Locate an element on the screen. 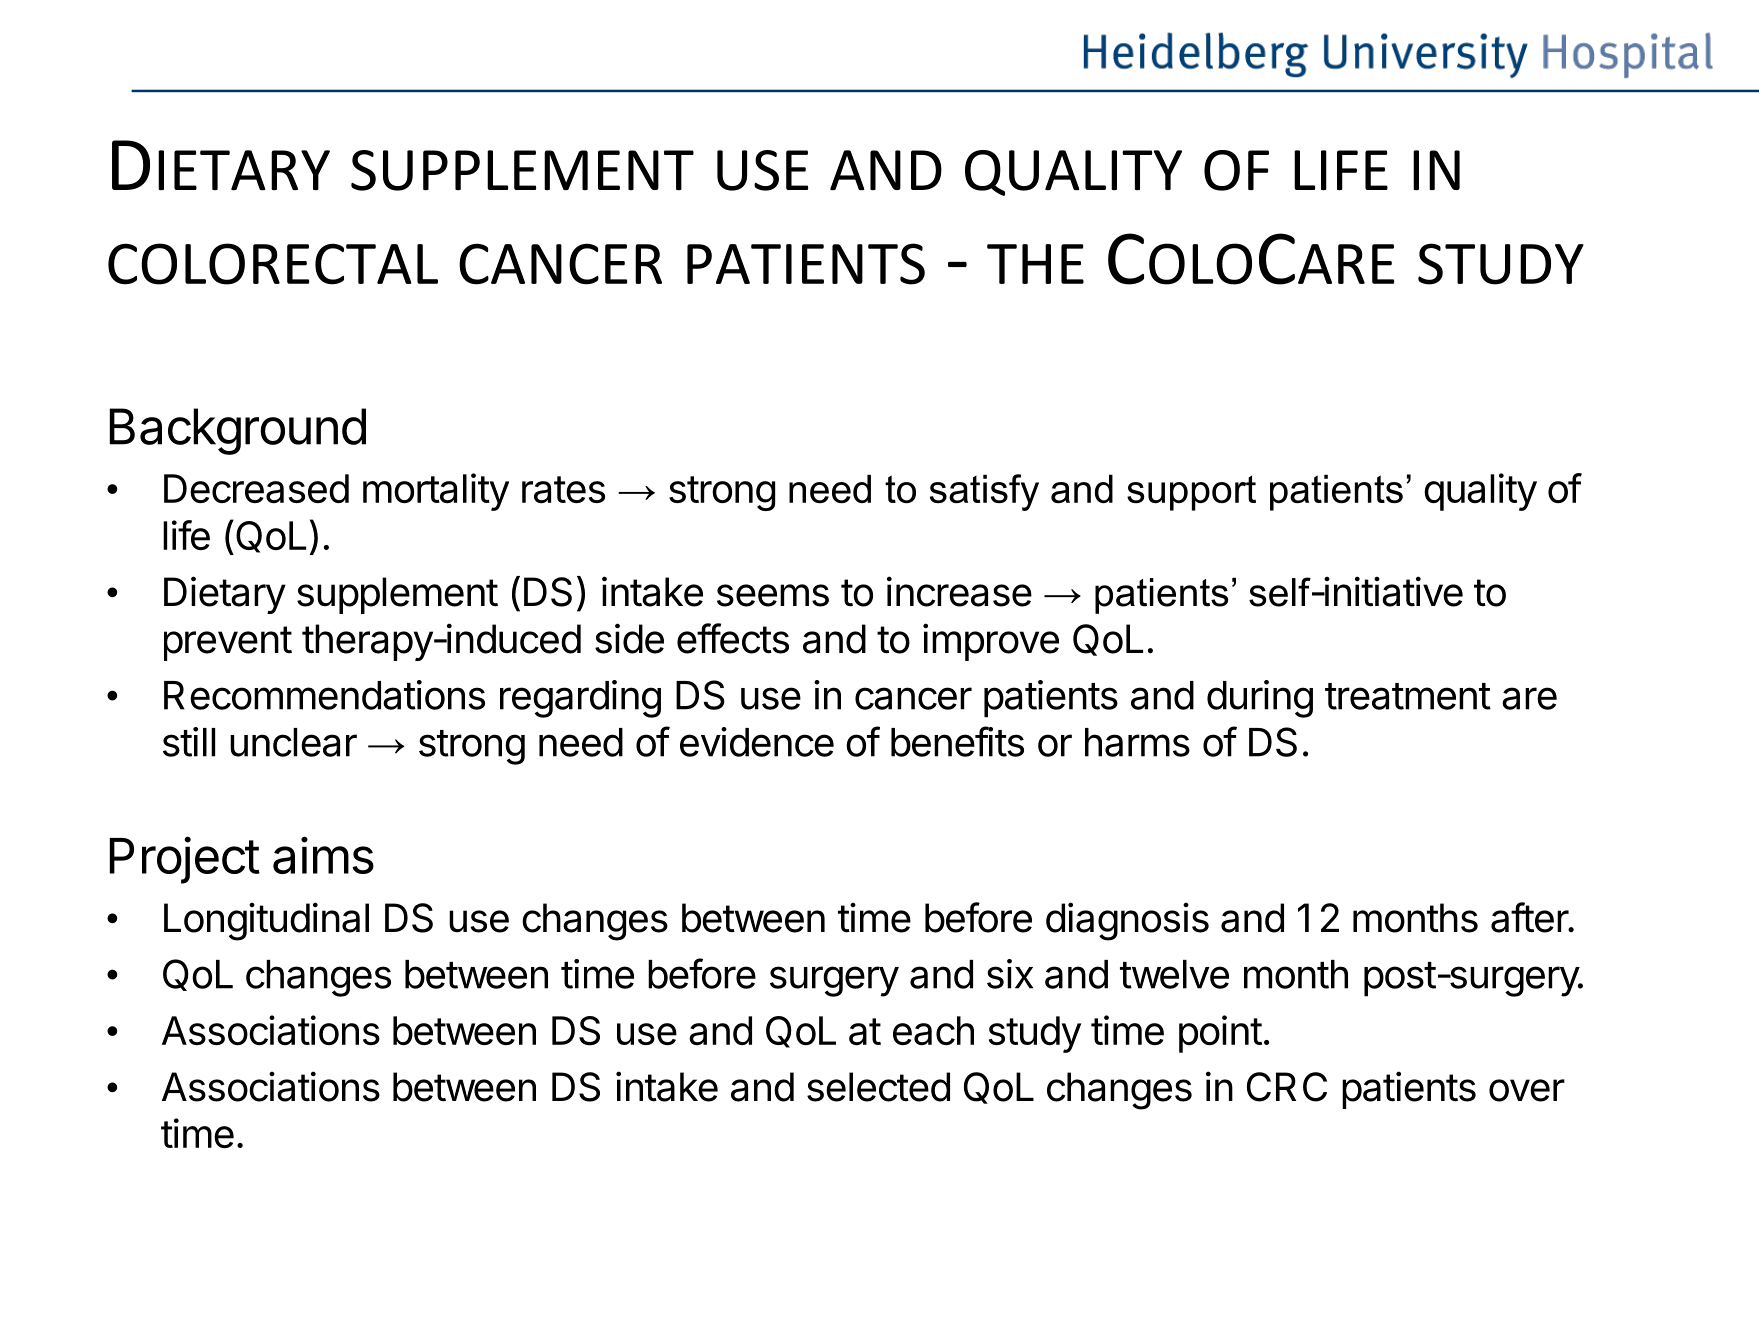 Image resolution: width=1759 pixels, height=1319 pixels. aims is located at coordinates (323, 855).
